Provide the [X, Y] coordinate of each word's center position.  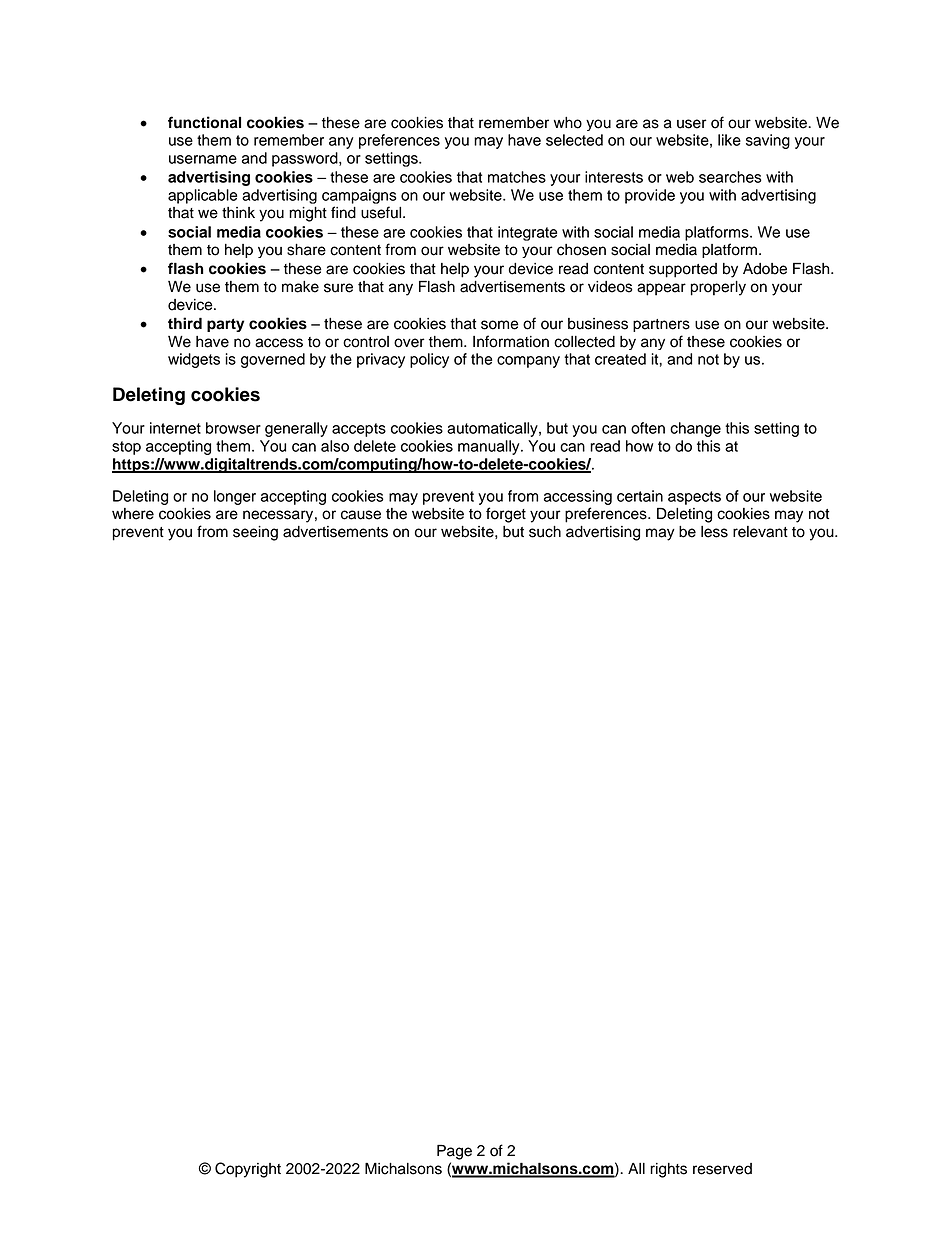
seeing [255, 533]
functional [204, 122]
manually [490, 447]
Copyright [248, 1170]
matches [517, 177]
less [714, 532]
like [729, 140]
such [545, 532]
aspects [694, 498]
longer [235, 497]
